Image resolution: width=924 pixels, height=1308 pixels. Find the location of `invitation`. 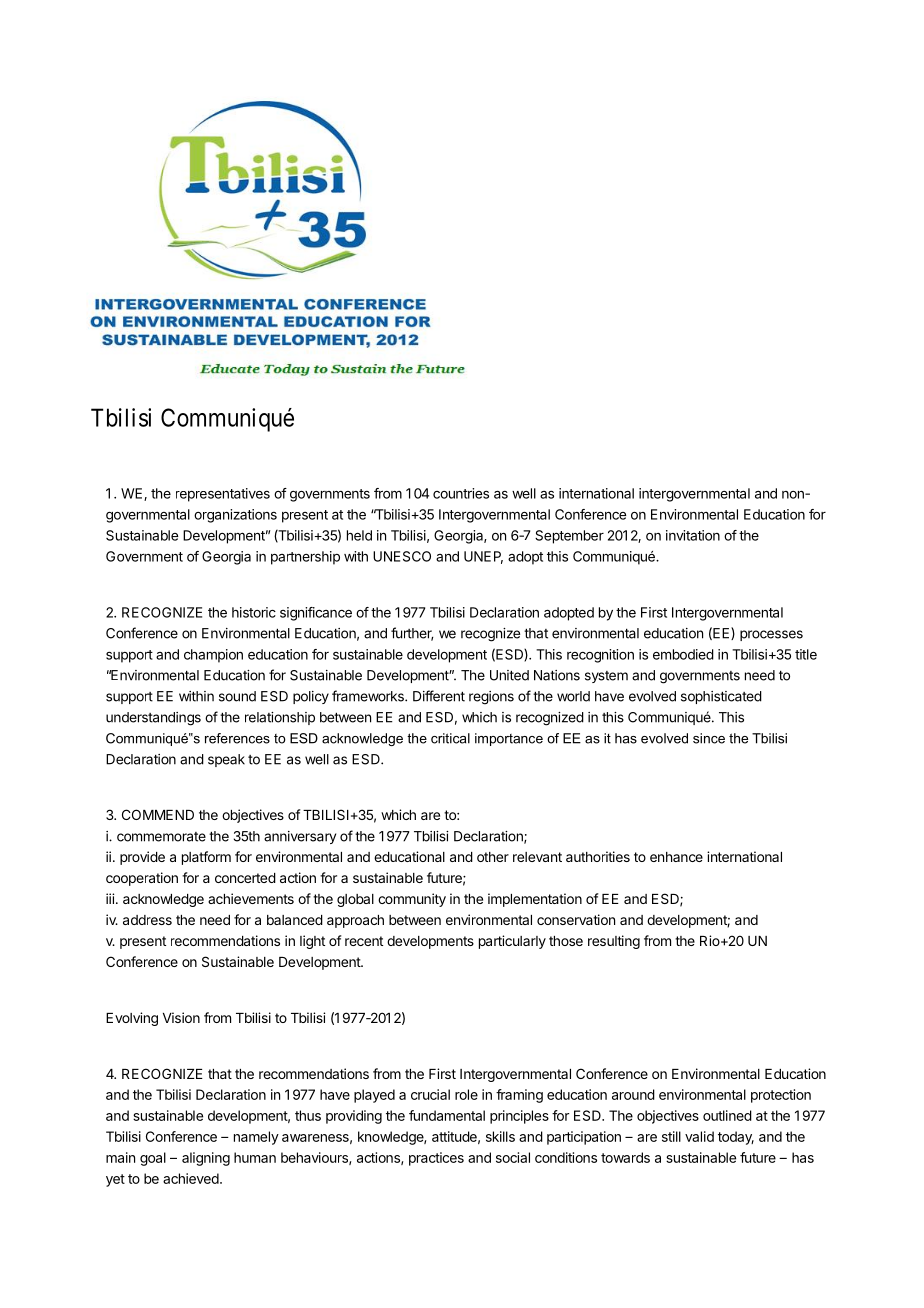

invitation is located at coordinates (693, 535).
